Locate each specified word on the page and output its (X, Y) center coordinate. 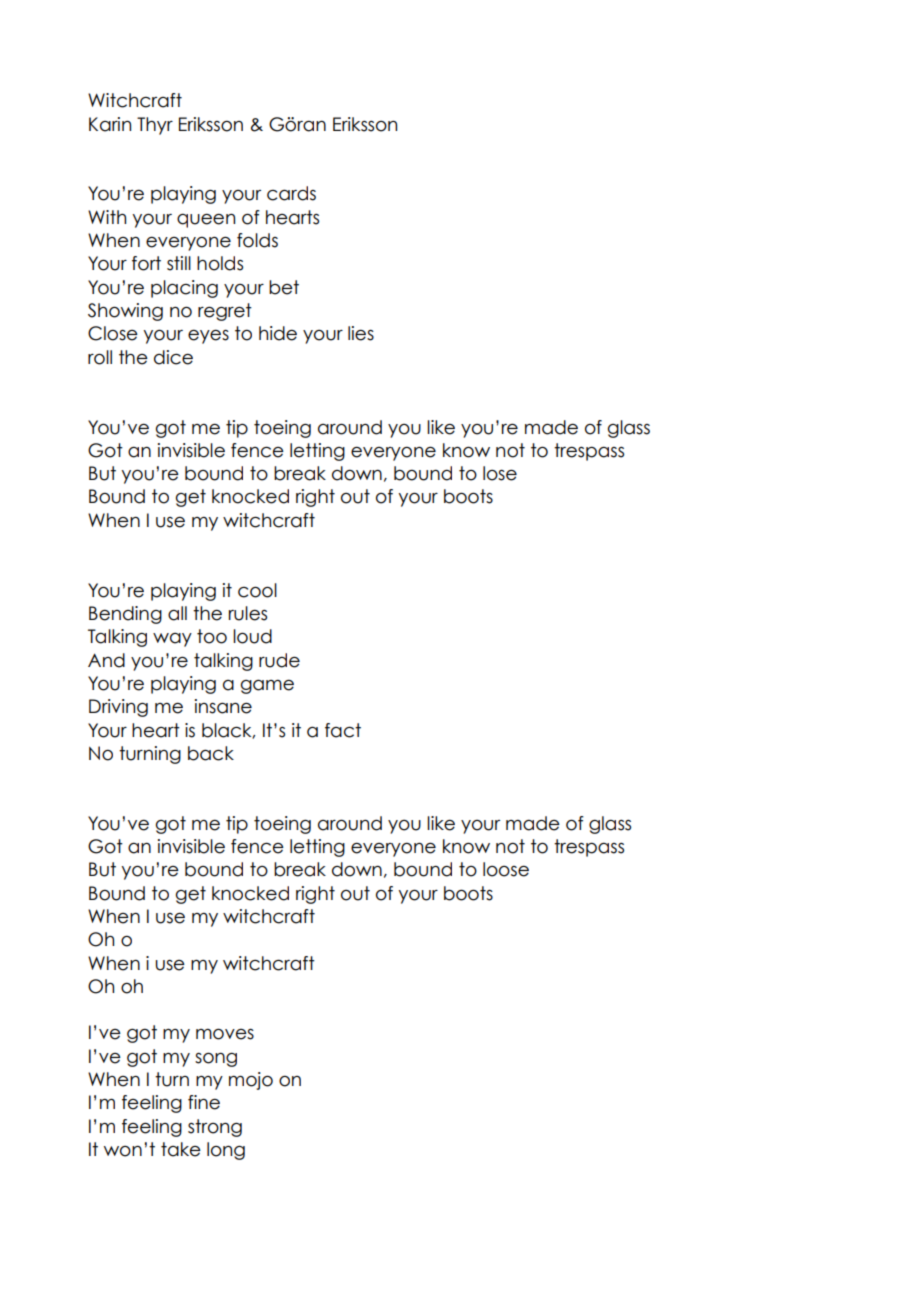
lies (361, 333)
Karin (110, 124)
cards (291, 193)
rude (279, 660)
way (172, 640)
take (181, 1149)
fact (343, 730)
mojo (251, 1081)
